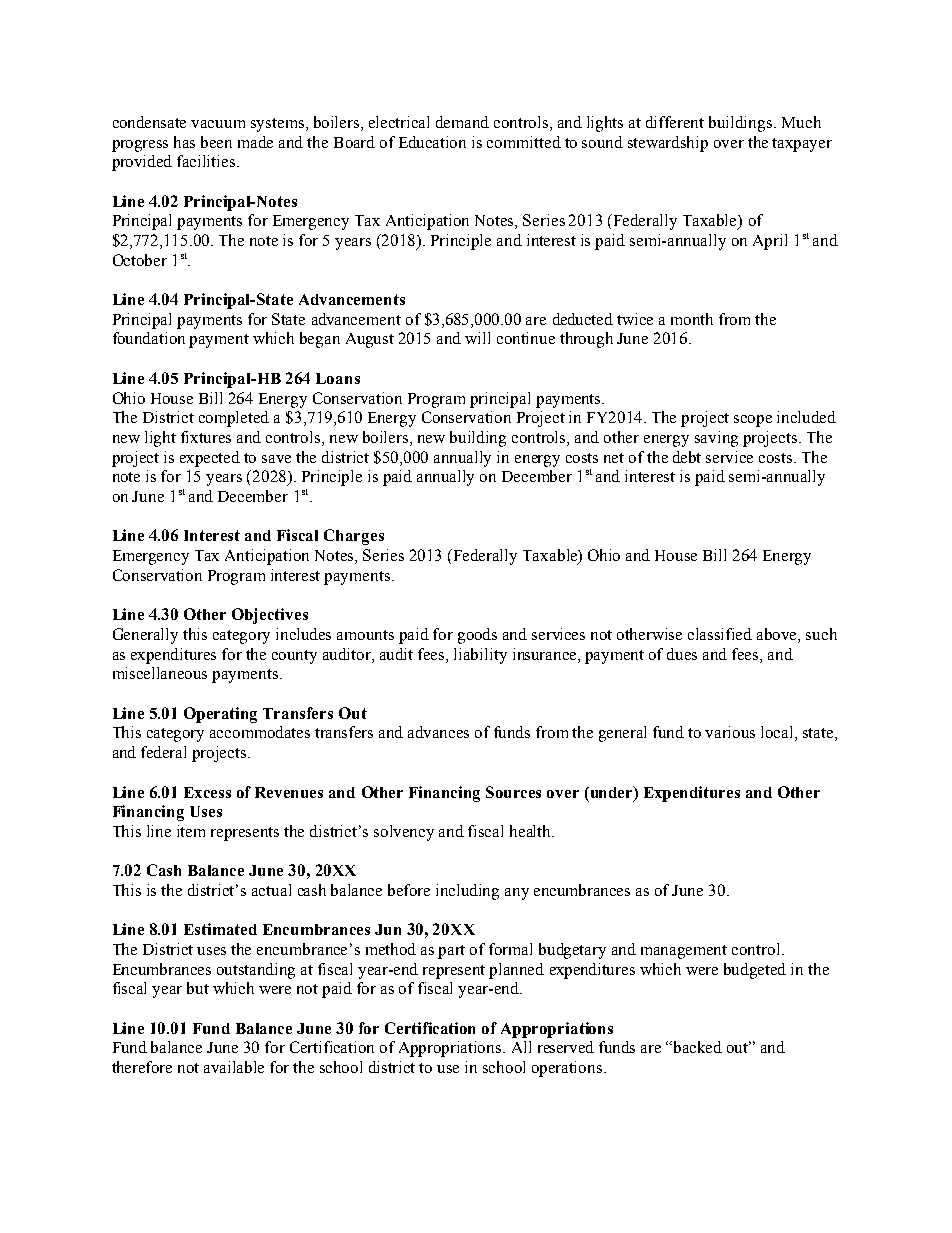  Describe the element at coordinates (270, 616) in the screenshot. I see `Objectives` at that location.
